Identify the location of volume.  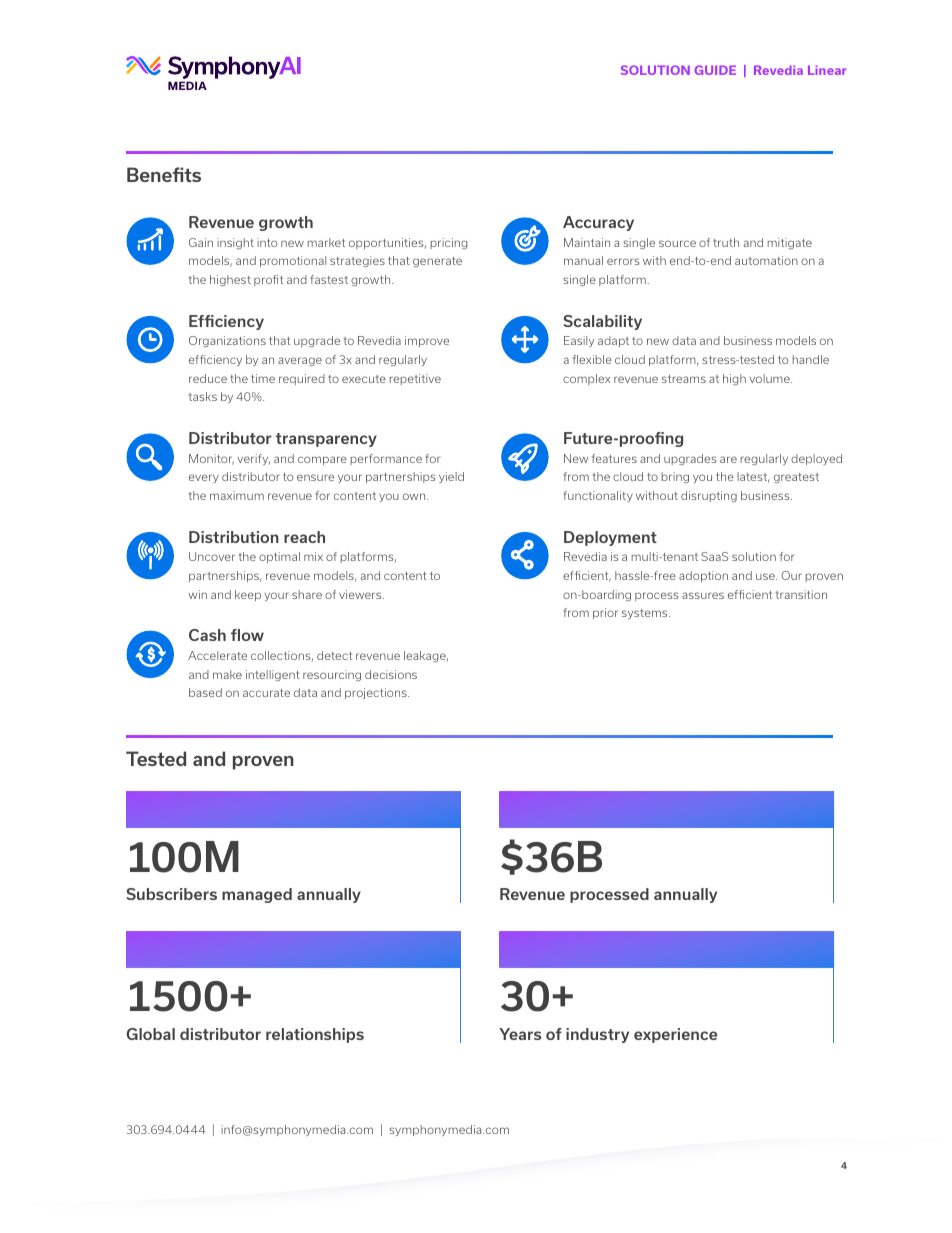
(771, 378).
